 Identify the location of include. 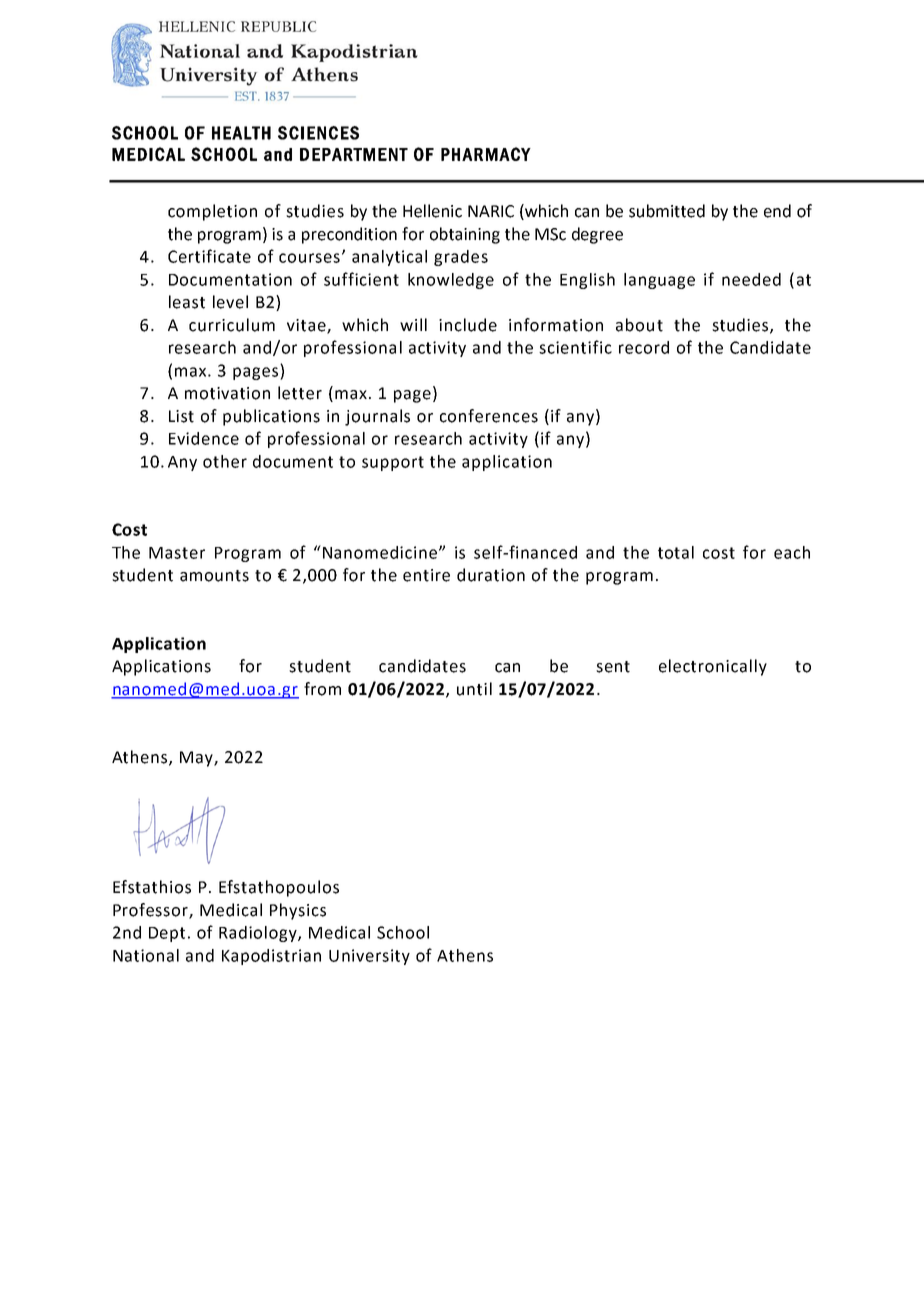
(468, 325).
